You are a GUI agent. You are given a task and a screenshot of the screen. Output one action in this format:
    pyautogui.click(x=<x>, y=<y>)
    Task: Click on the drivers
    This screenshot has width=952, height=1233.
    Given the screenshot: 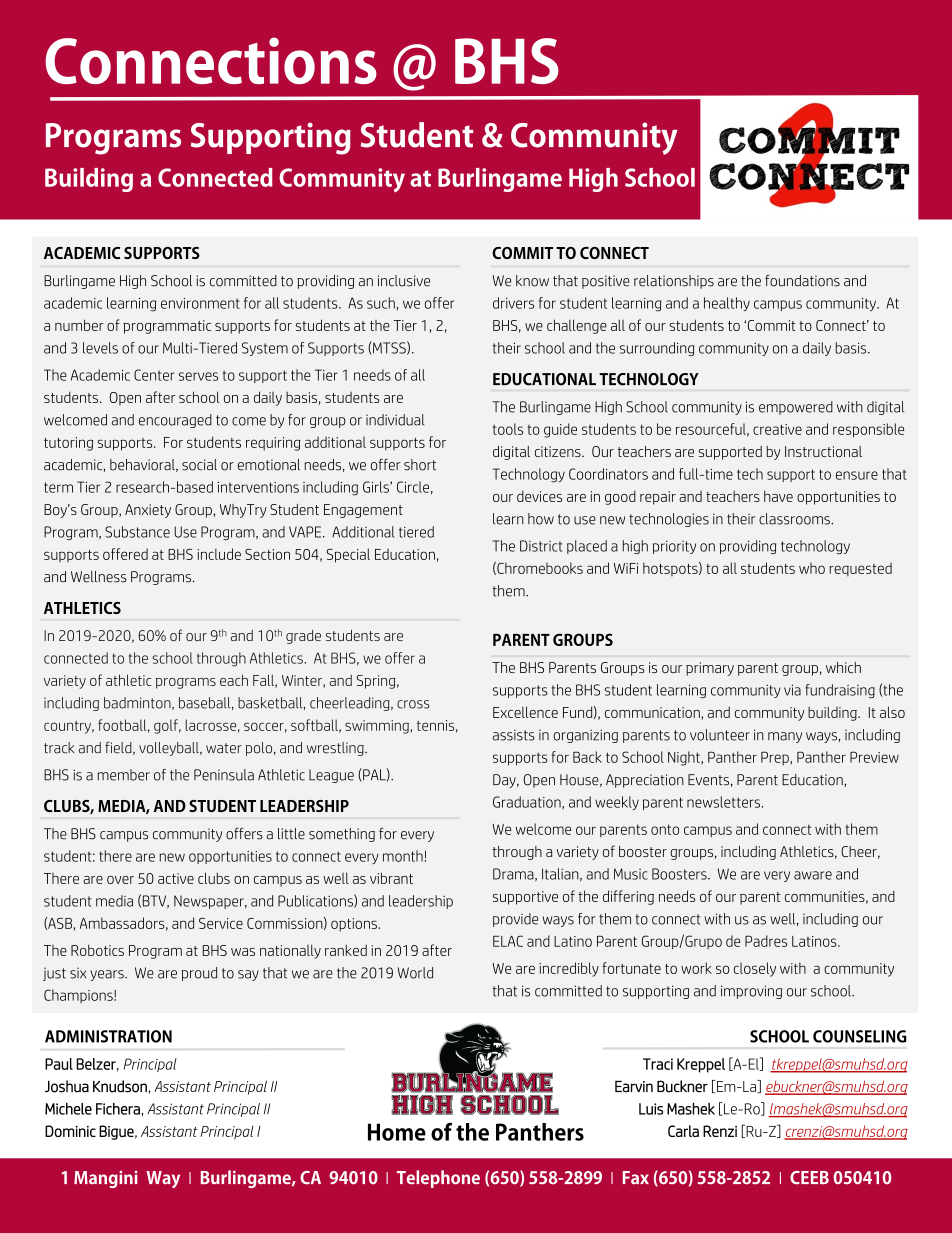 What is the action you would take?
    pyautogui.click(x=513, y=303)
